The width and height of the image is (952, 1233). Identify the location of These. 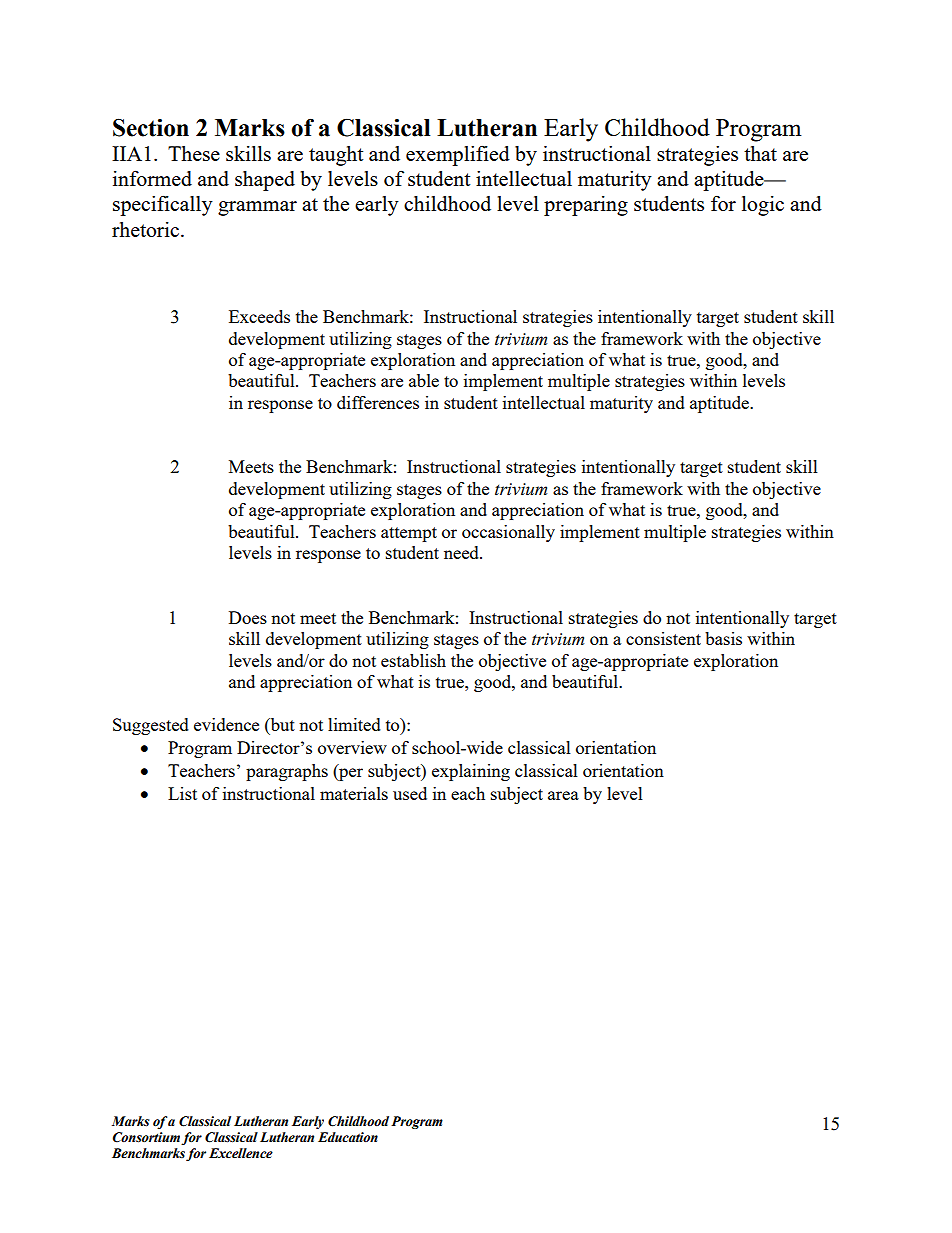
(194, 153).
